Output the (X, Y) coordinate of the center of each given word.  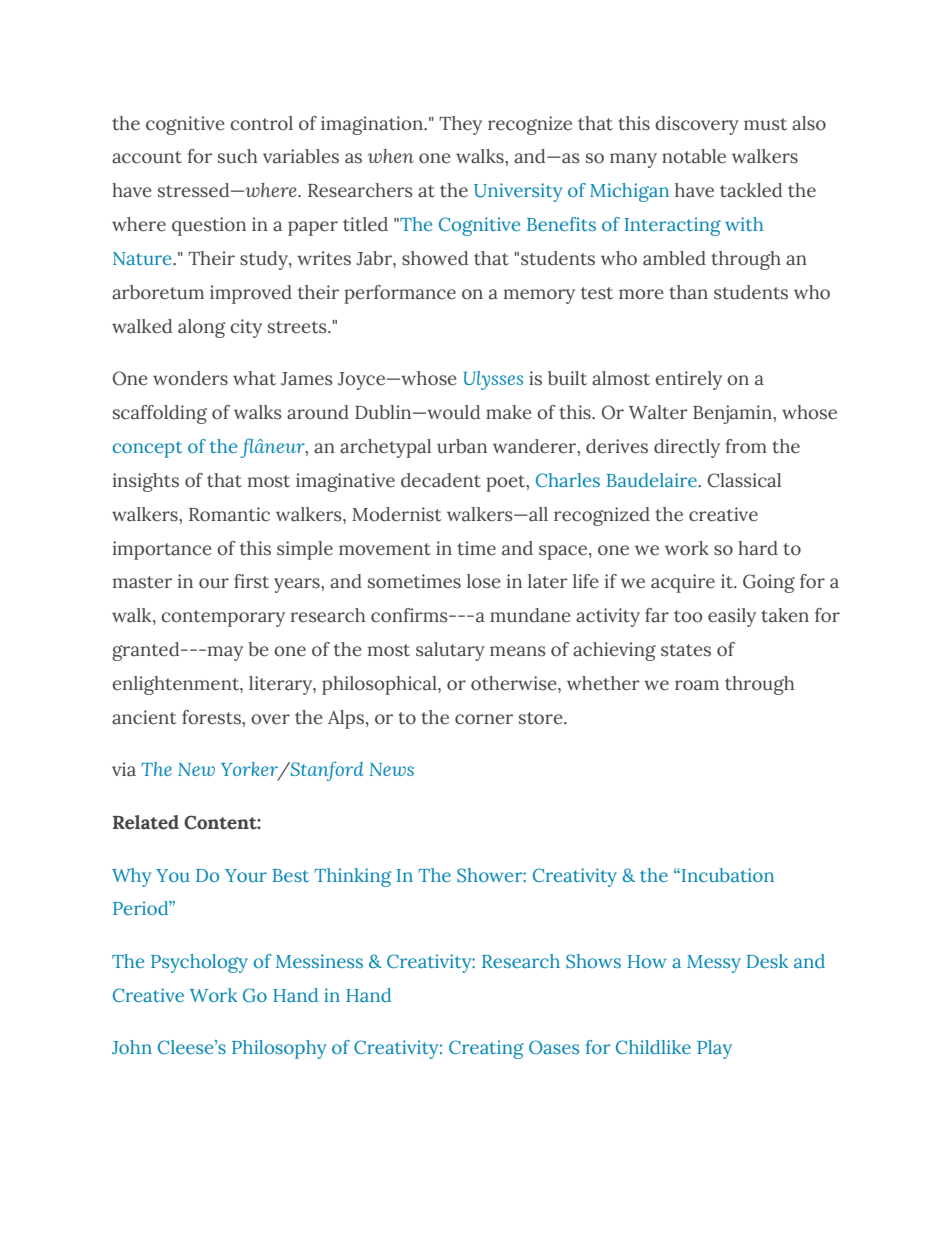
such (238, 156)
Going (769, 583)
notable (694, 156)
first (251, 581)
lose (484, 581)
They (460, 125)
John (132, 1047)
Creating (486, 1049)
